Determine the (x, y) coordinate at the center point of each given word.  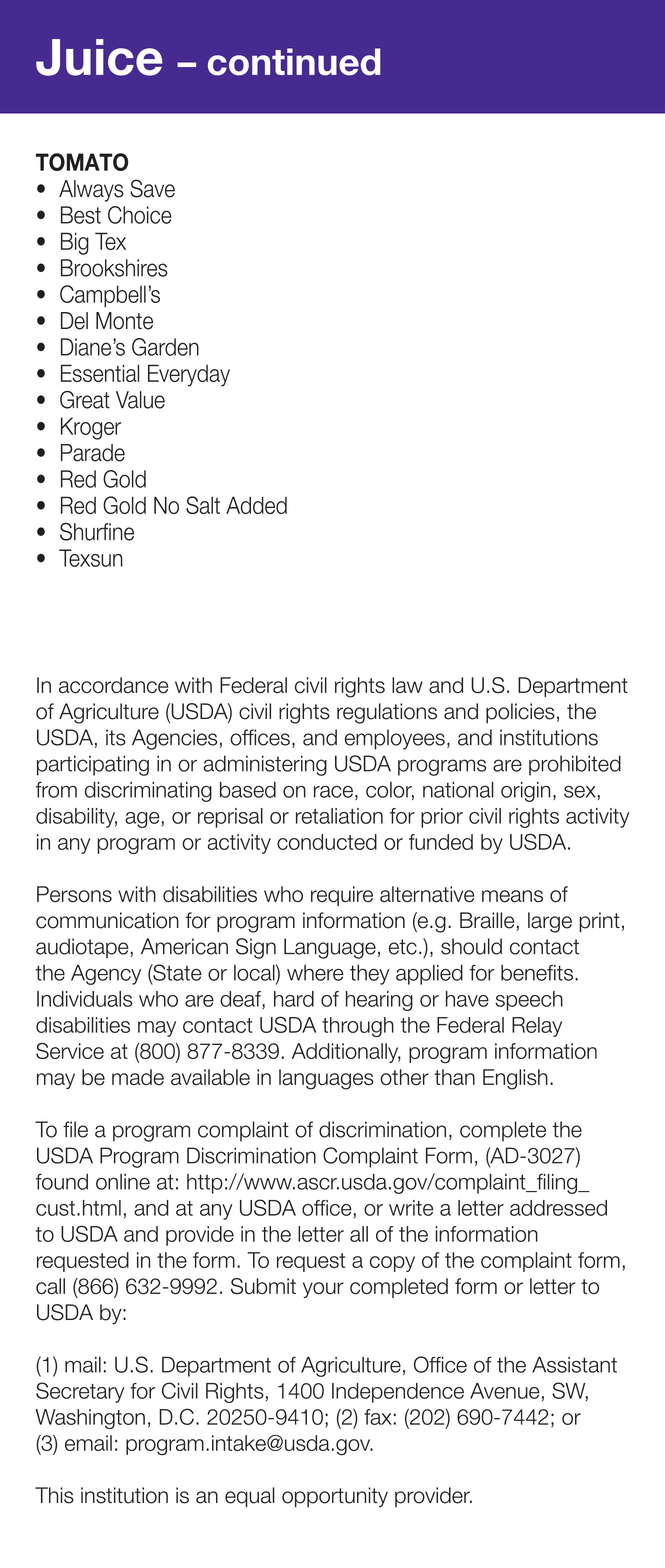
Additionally (346, 1053)
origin (525, 792)
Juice (99, 57)
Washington (90, 1419)
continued (294, 62)
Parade (93, 453)
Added (256, 505)
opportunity (335, 1497)
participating (93, 765)
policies (520, 713)
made (138, 1077)
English (515, 1079)
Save (152, 188)
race (333, 792)
